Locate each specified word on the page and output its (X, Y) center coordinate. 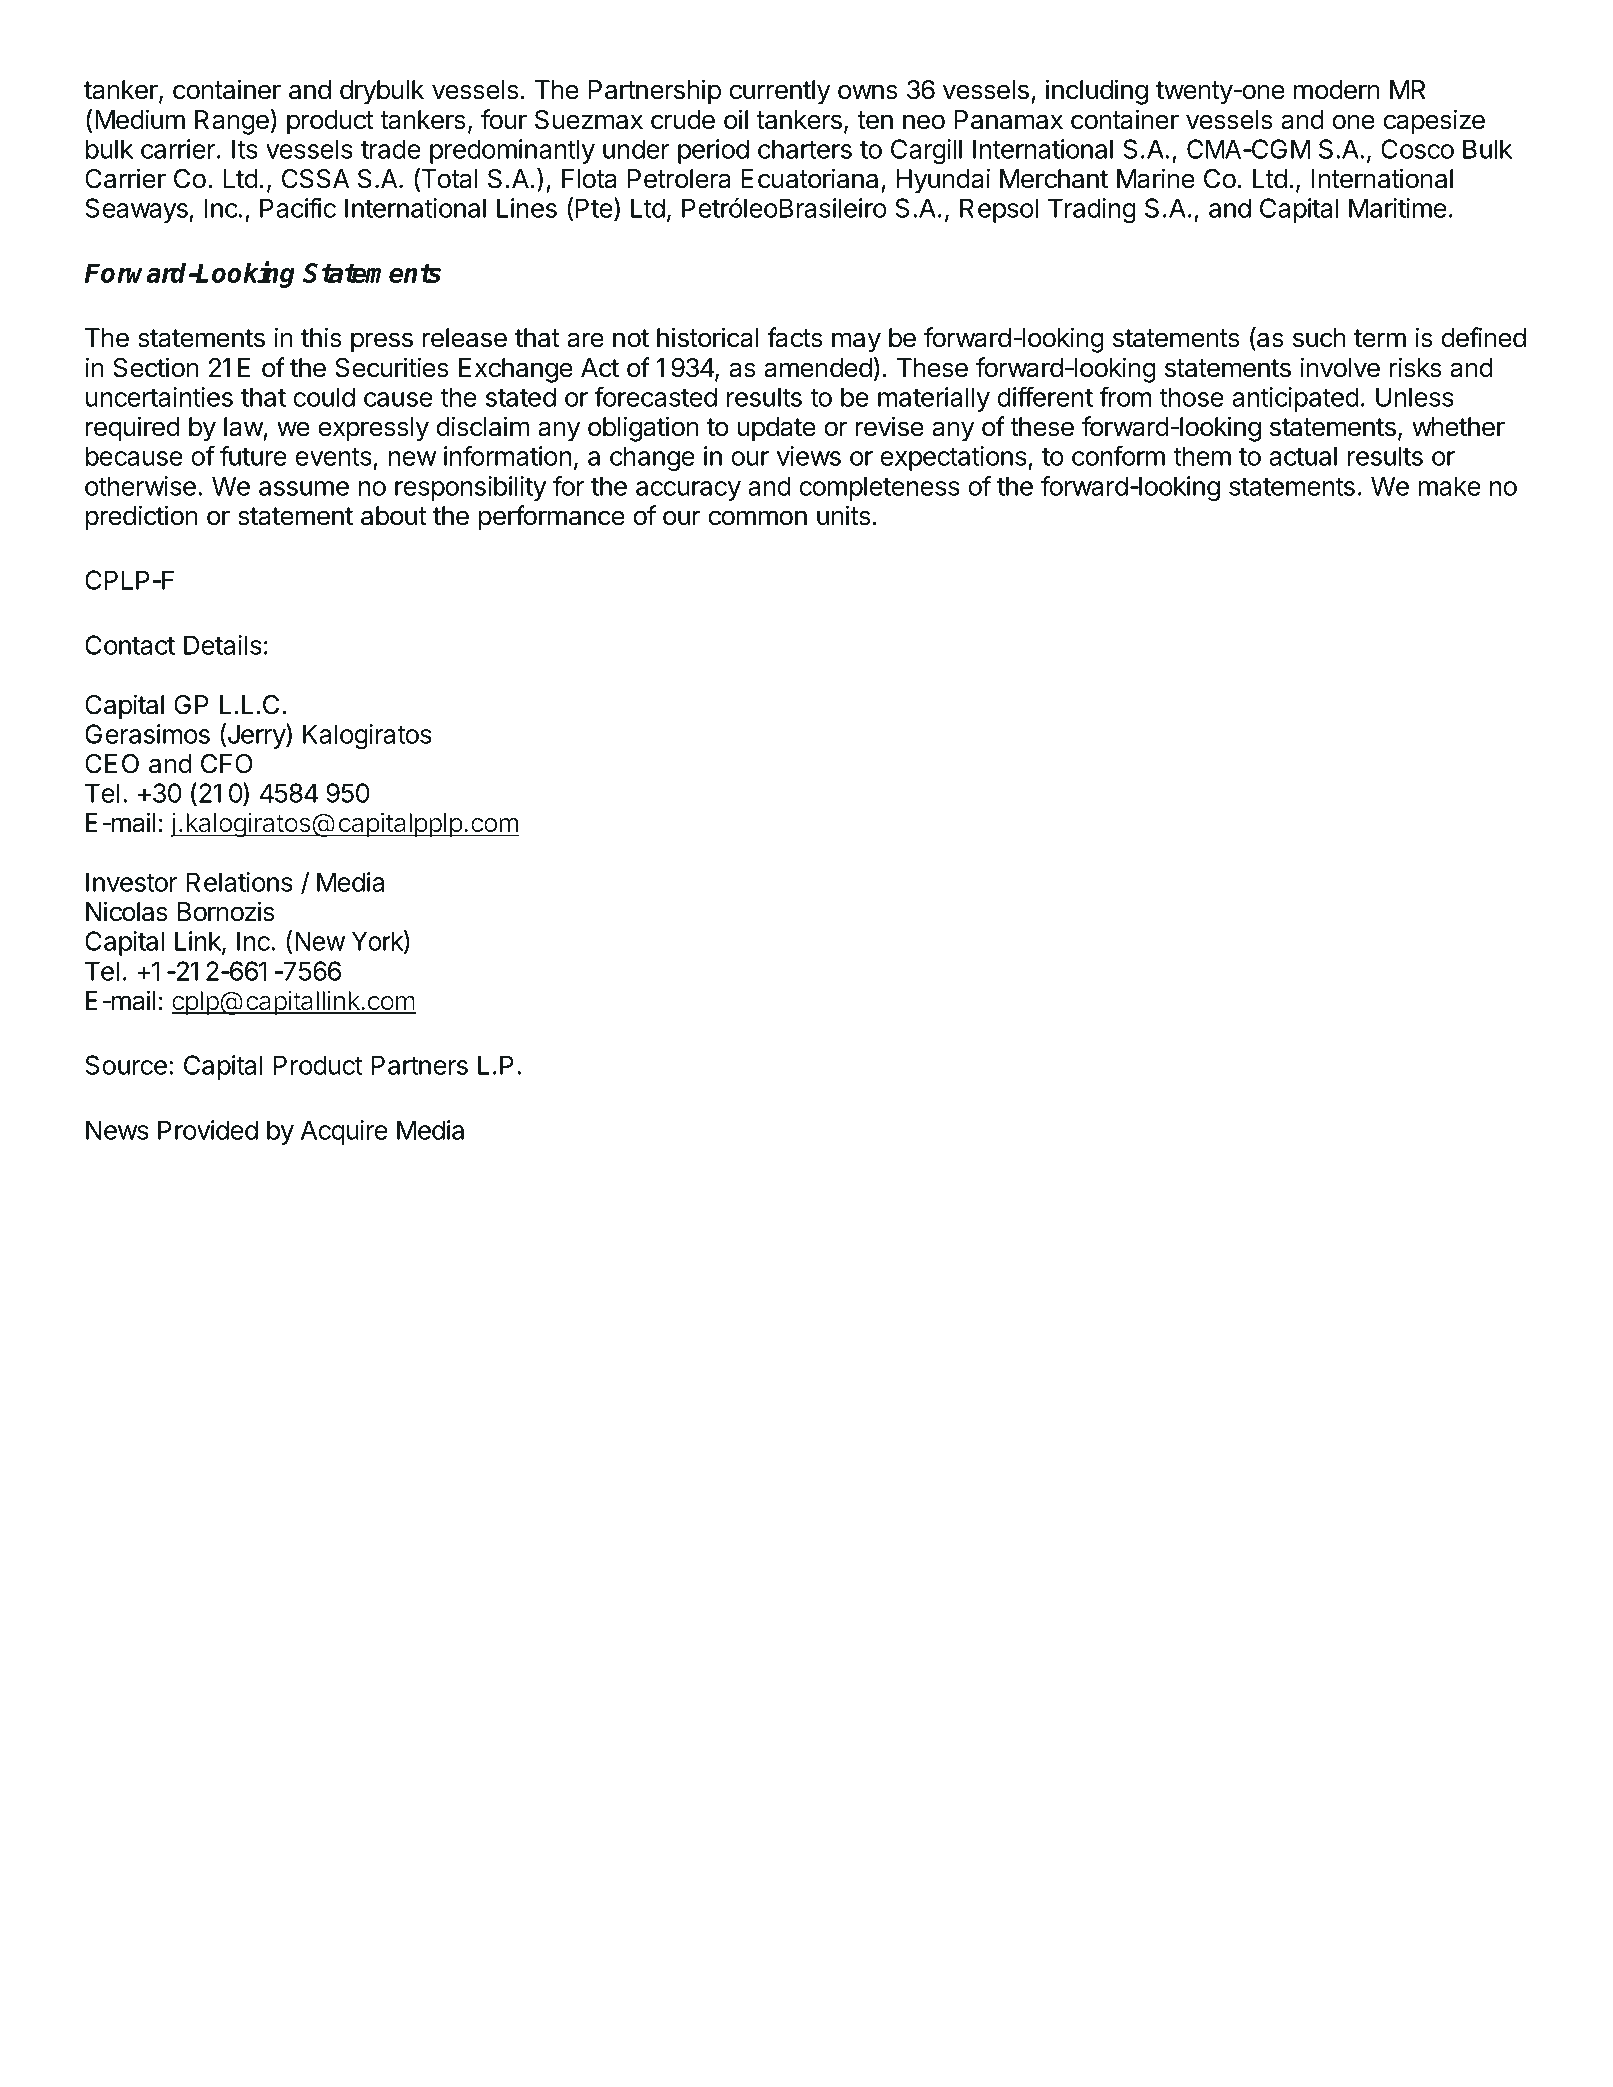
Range (232, 122)
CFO (227, 764)
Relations (239, 882)
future (253, 455)
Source (126, 1065)
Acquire (344, 1132)
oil (736, 119)
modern (1337, 90)
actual (1303, 456)
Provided (208, 1130)
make (1450, 486)
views (809, 456)
